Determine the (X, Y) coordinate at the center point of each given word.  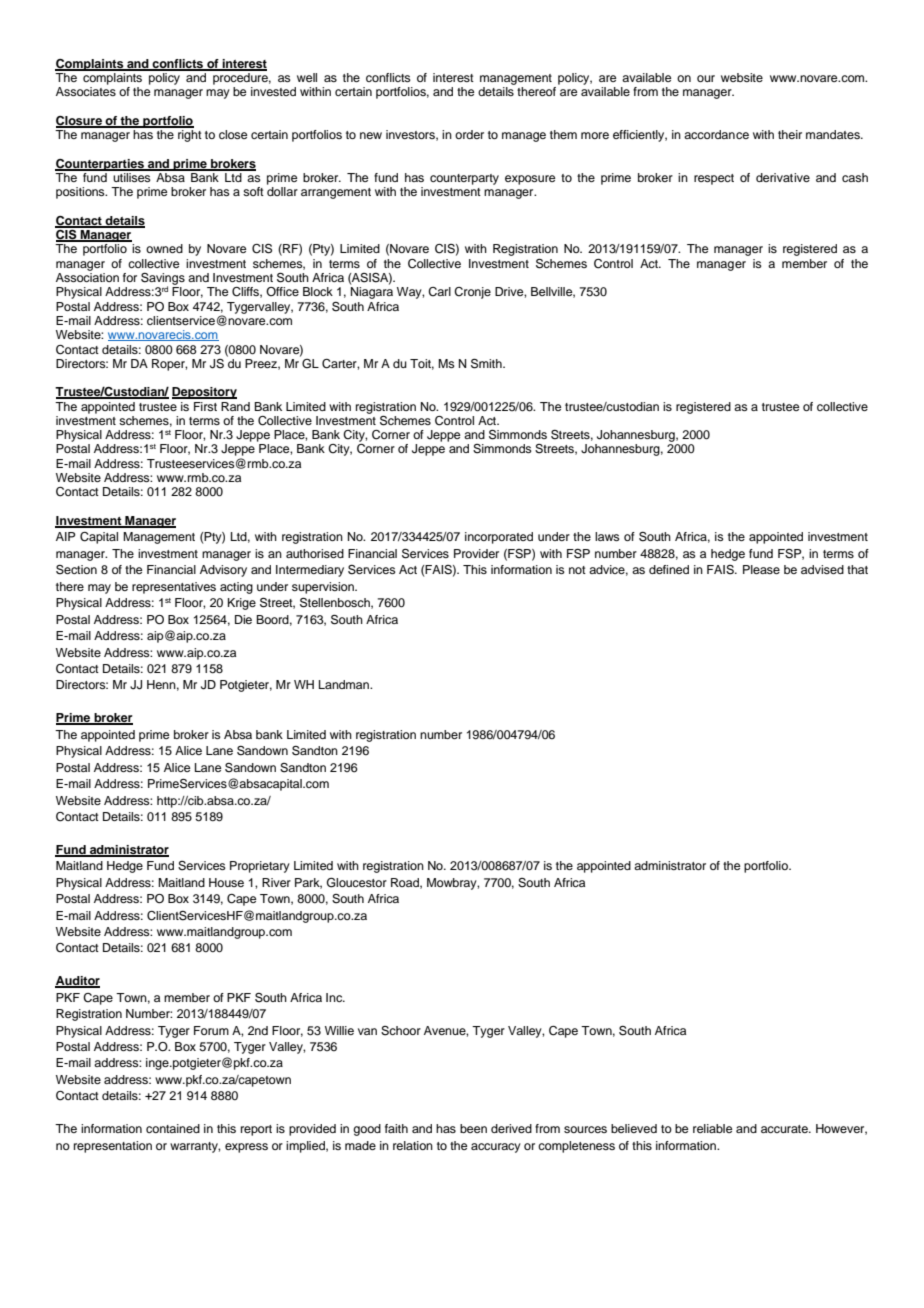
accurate (785, 1129)
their (790, 134)
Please (761, 569)
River (276, 882)
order (469, 134)
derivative (783, 177)
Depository (204, 393)
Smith (487, 364)
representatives (174, 588)
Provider (476, 553)
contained (173, 1128)
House (226, 882)
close (233, 134)
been (473, 1128)
